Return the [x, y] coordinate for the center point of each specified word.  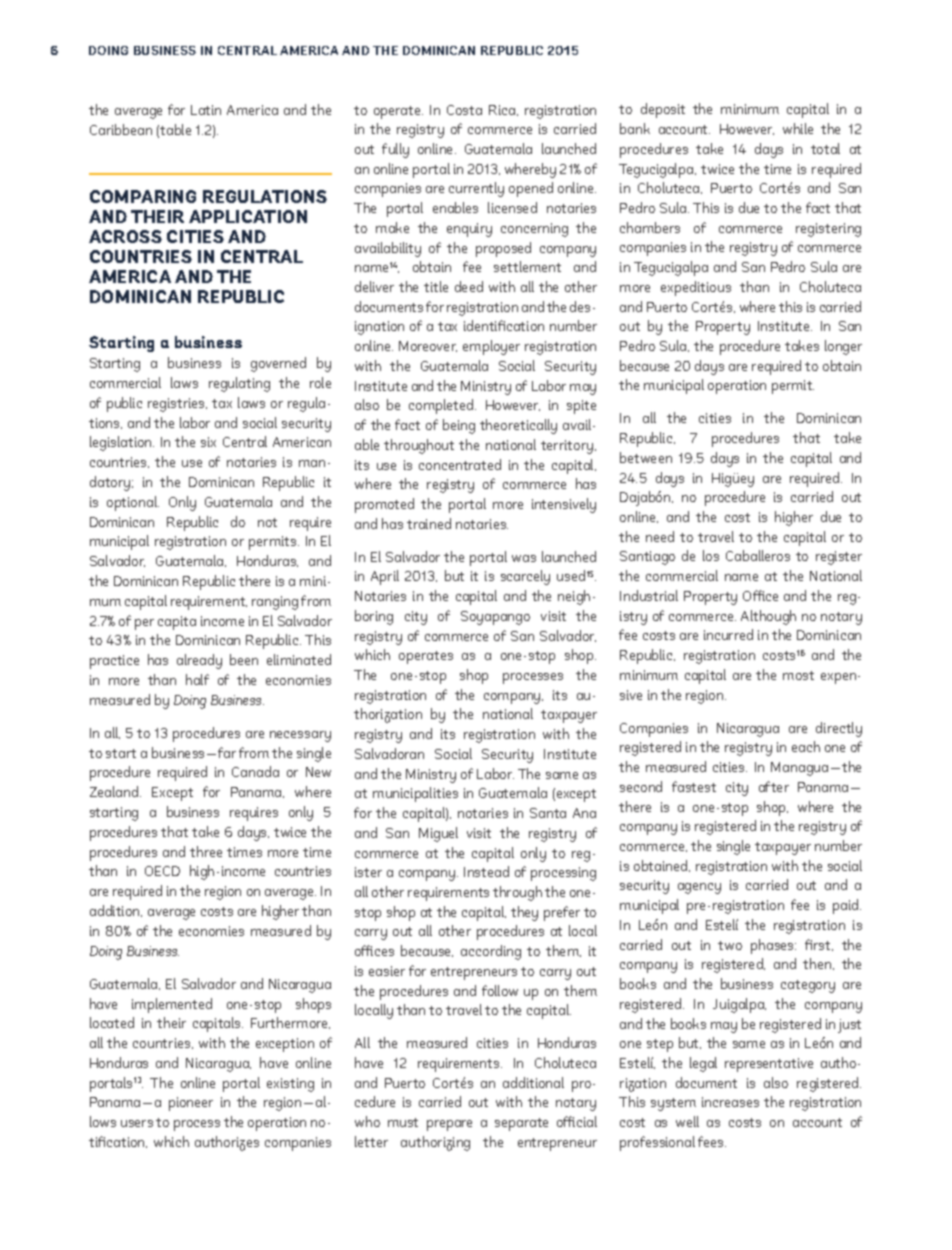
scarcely [525, 577]
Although [768, 617]
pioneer [191, 1104]
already [199, 661]
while [798, 128]
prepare [449, 1125]
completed [442, 406]
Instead [486, 871]
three [206, 851]
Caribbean [121, 129]
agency [699, 888]
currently [476, 189]
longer [843, 347]
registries [177, 405]
